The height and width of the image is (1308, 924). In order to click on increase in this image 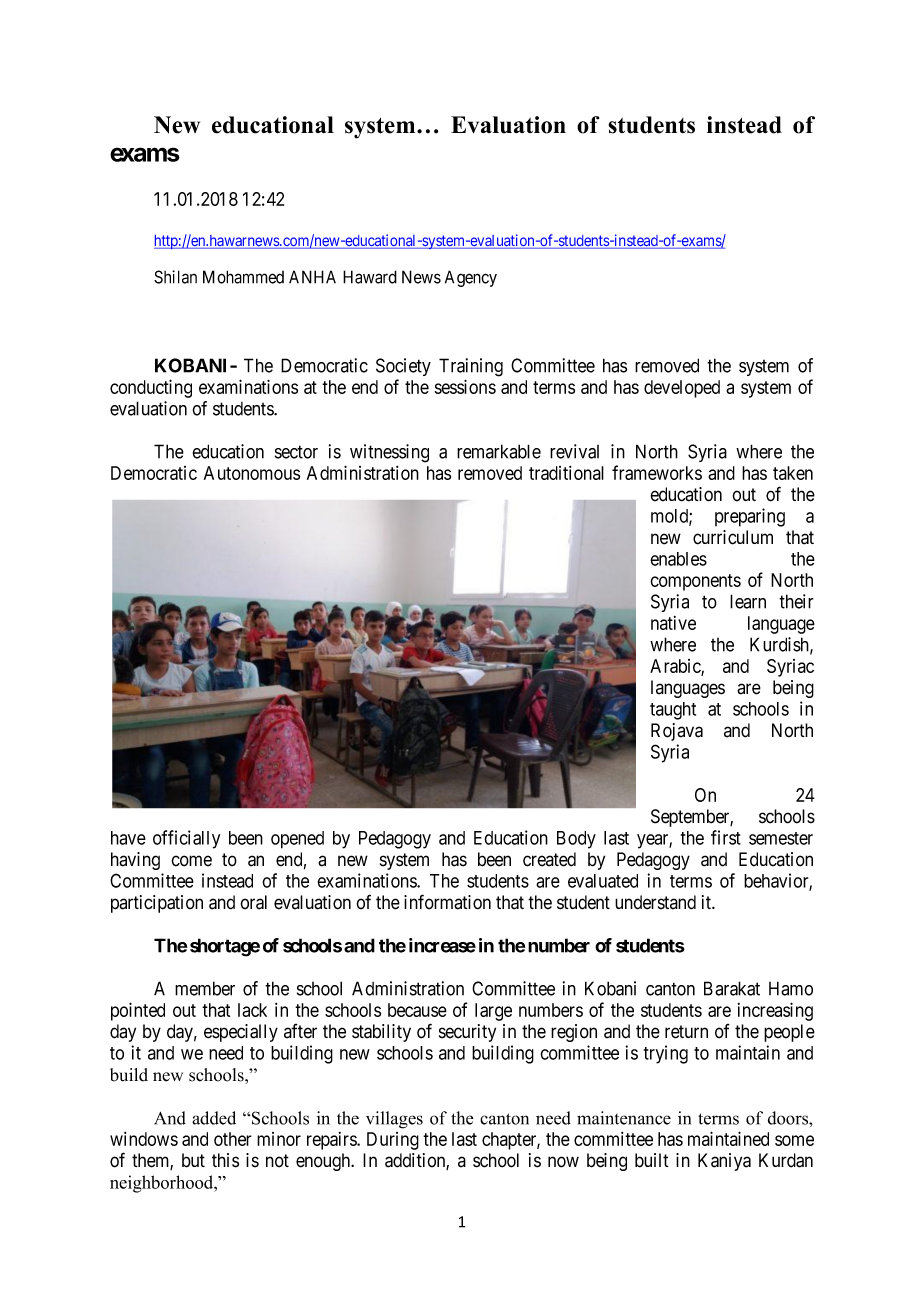, I will do `click(442, 945)`.
